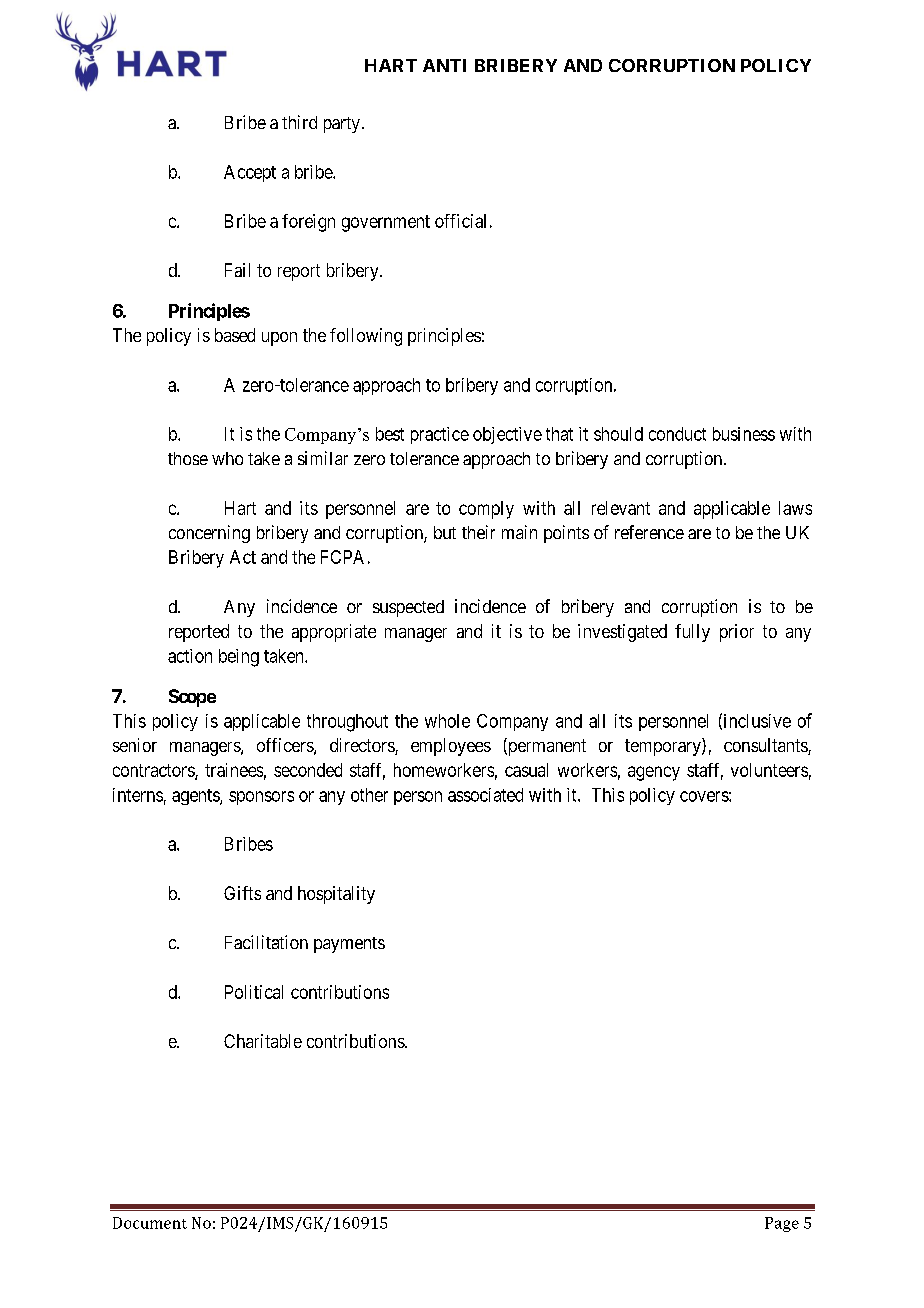 This screenshot has width=924, height=1308. Describe the element at coordinates (444, 65) in the screenshot. I see `ANTI` at that location.
